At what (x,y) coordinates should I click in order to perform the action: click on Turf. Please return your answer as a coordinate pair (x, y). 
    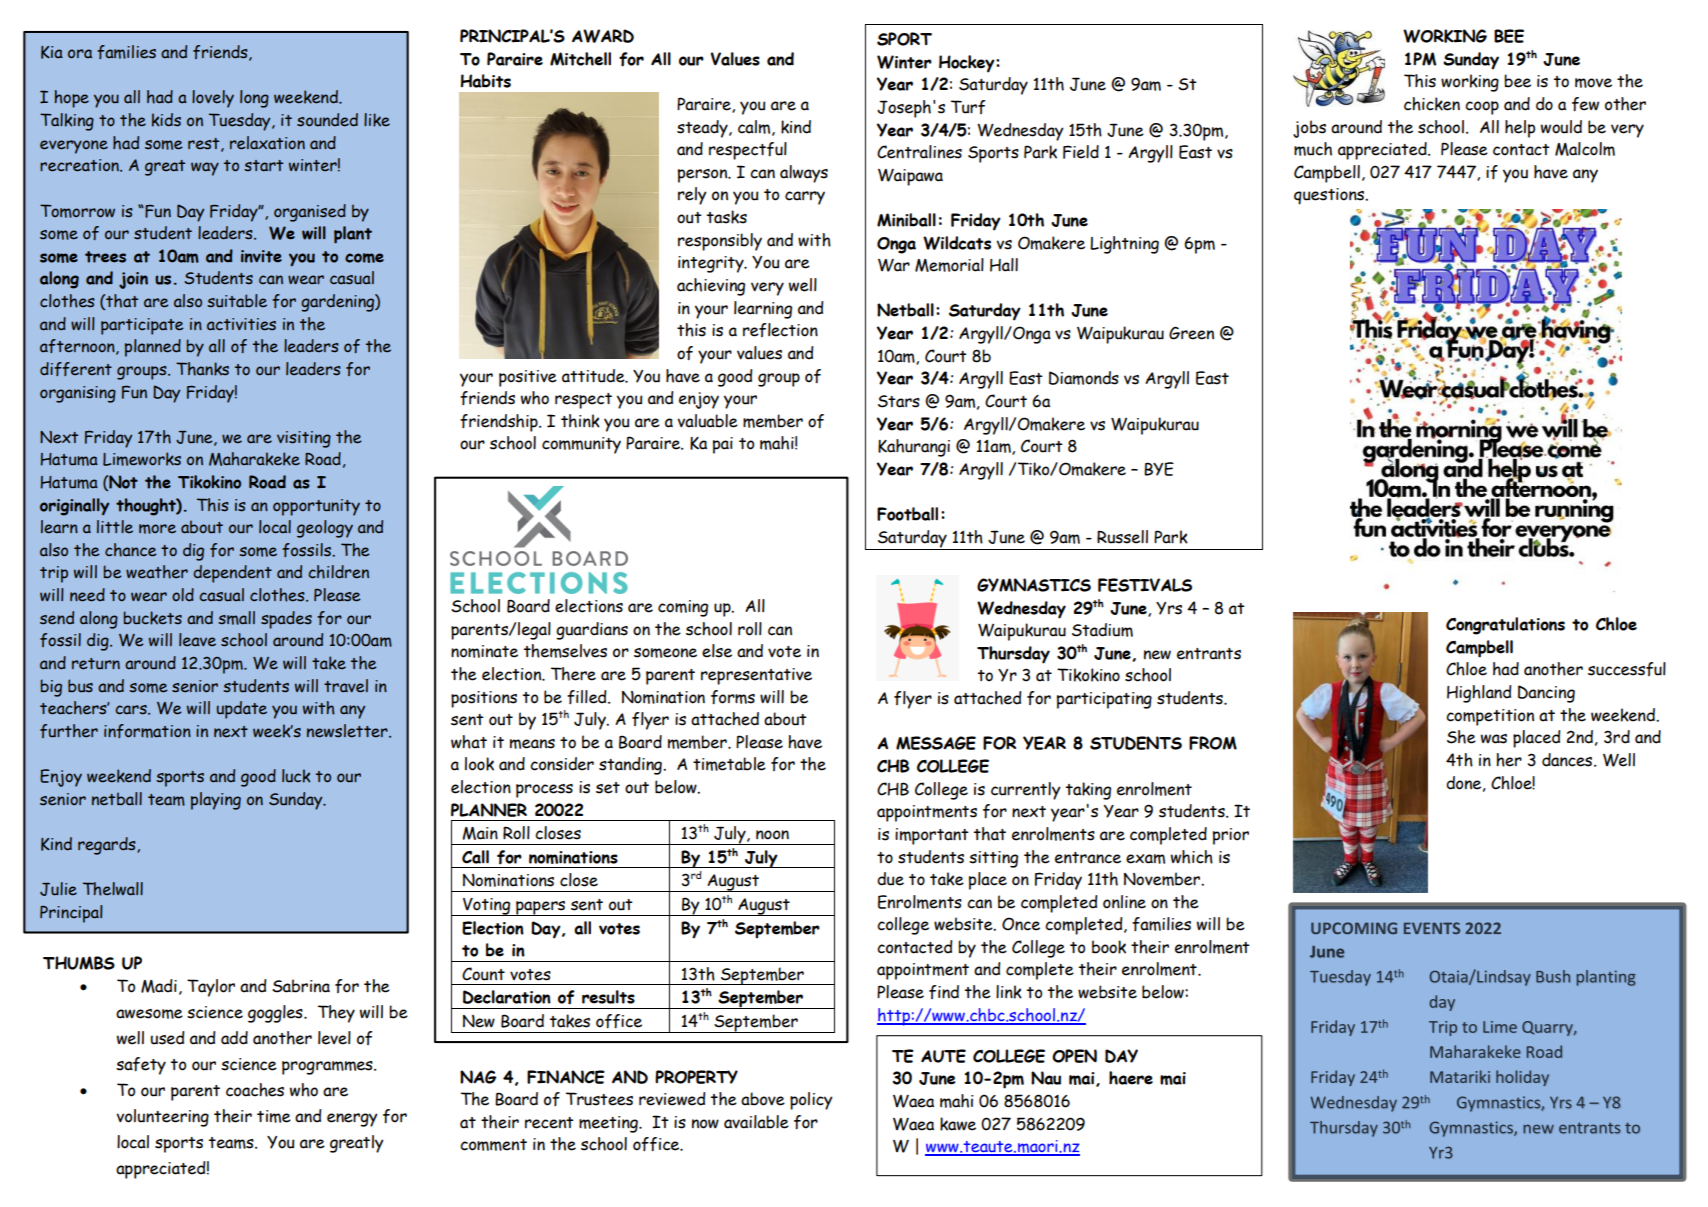
    Looking at the image, I should click on (968, 107).
